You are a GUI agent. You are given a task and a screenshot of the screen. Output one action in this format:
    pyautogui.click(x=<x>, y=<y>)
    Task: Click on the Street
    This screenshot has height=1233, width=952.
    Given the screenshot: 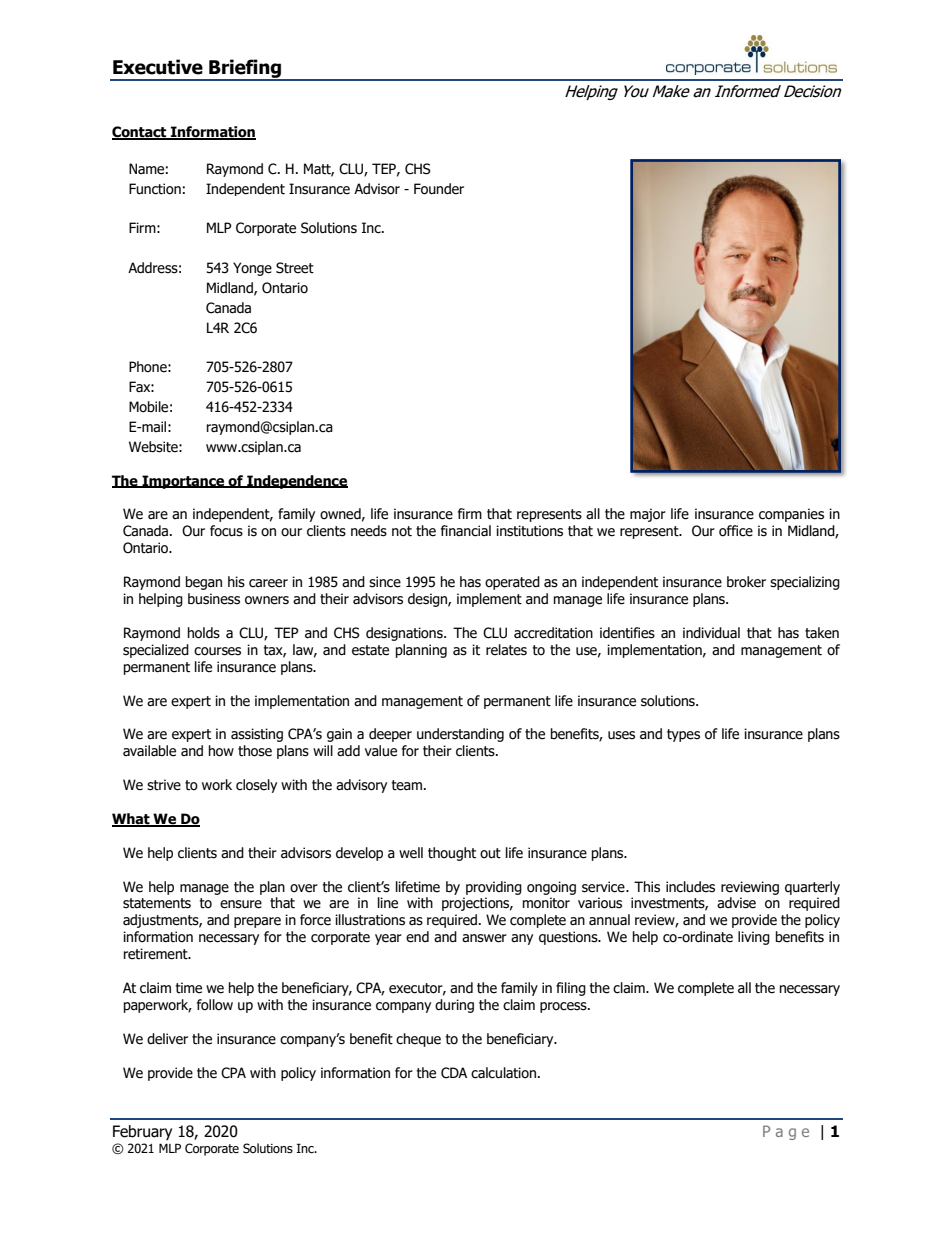 What is the action you would take?
    pyautogui.click(x=295, y=268)
